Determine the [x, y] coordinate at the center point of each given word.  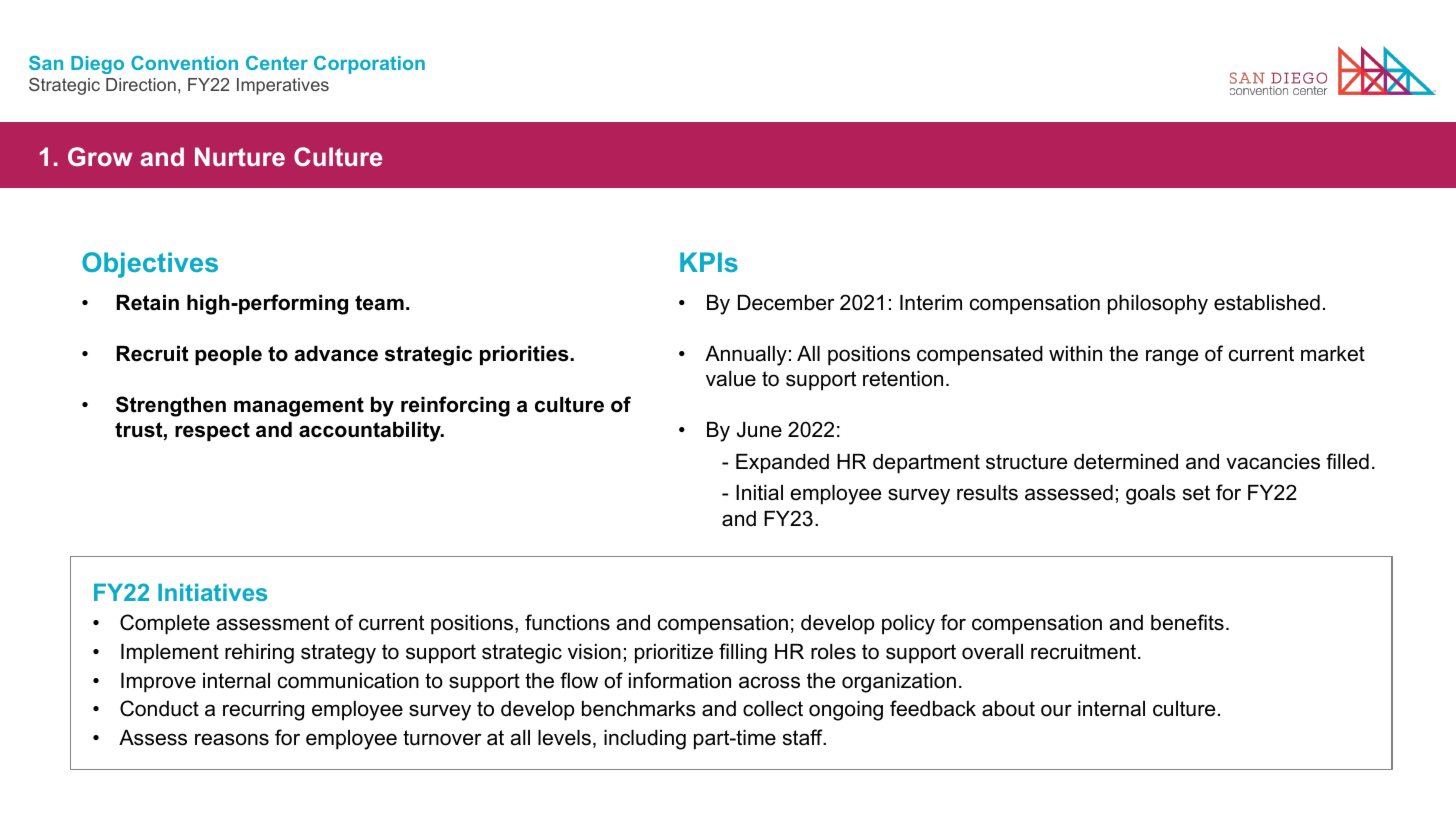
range [1172, 357]
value [731, 379]
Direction [141, 84]
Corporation [369, 65]
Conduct [159, 708]
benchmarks [639, 709]
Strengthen [171, 406]
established [1267, 303]
